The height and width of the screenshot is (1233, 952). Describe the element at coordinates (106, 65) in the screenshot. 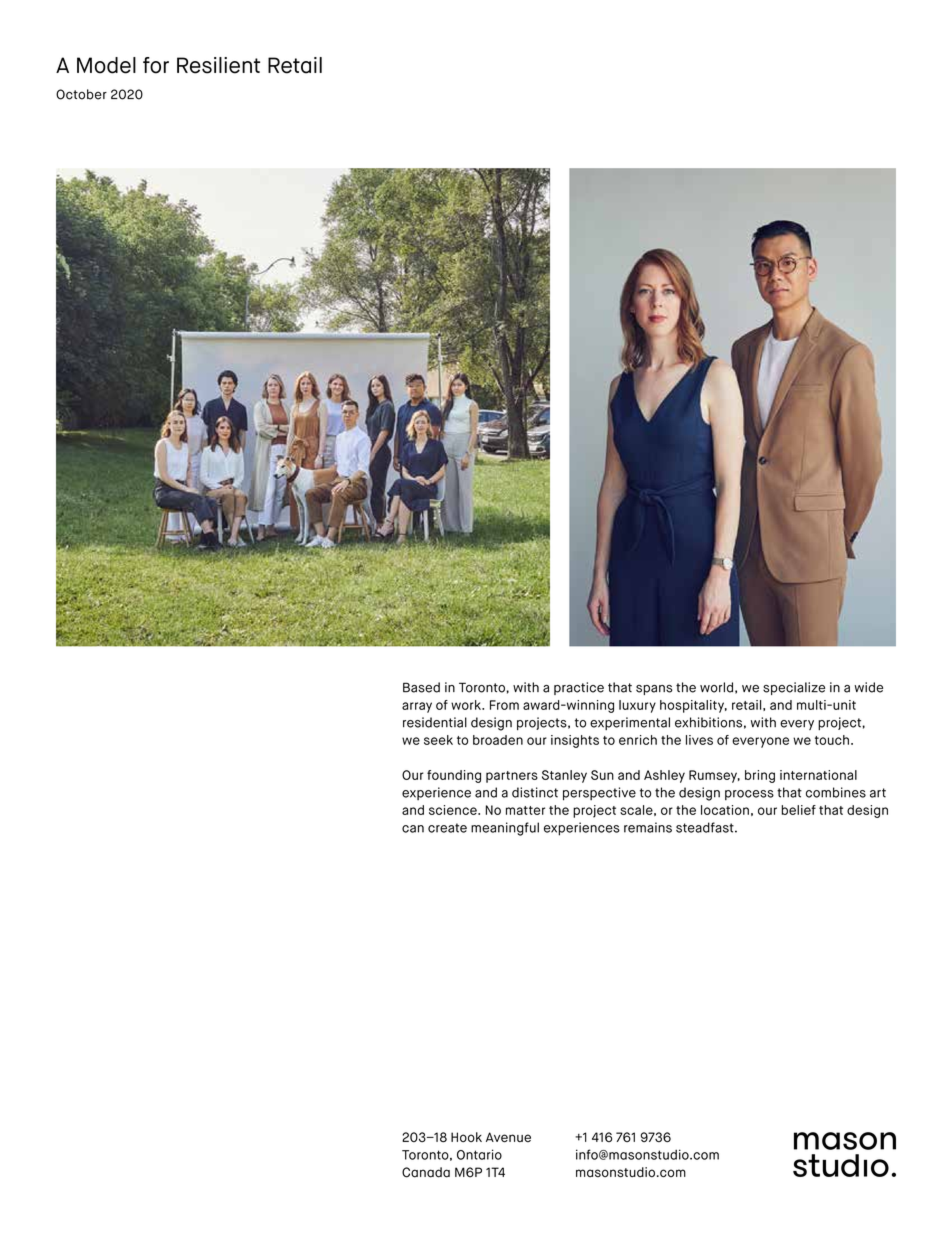

I see `Model` at that location.
